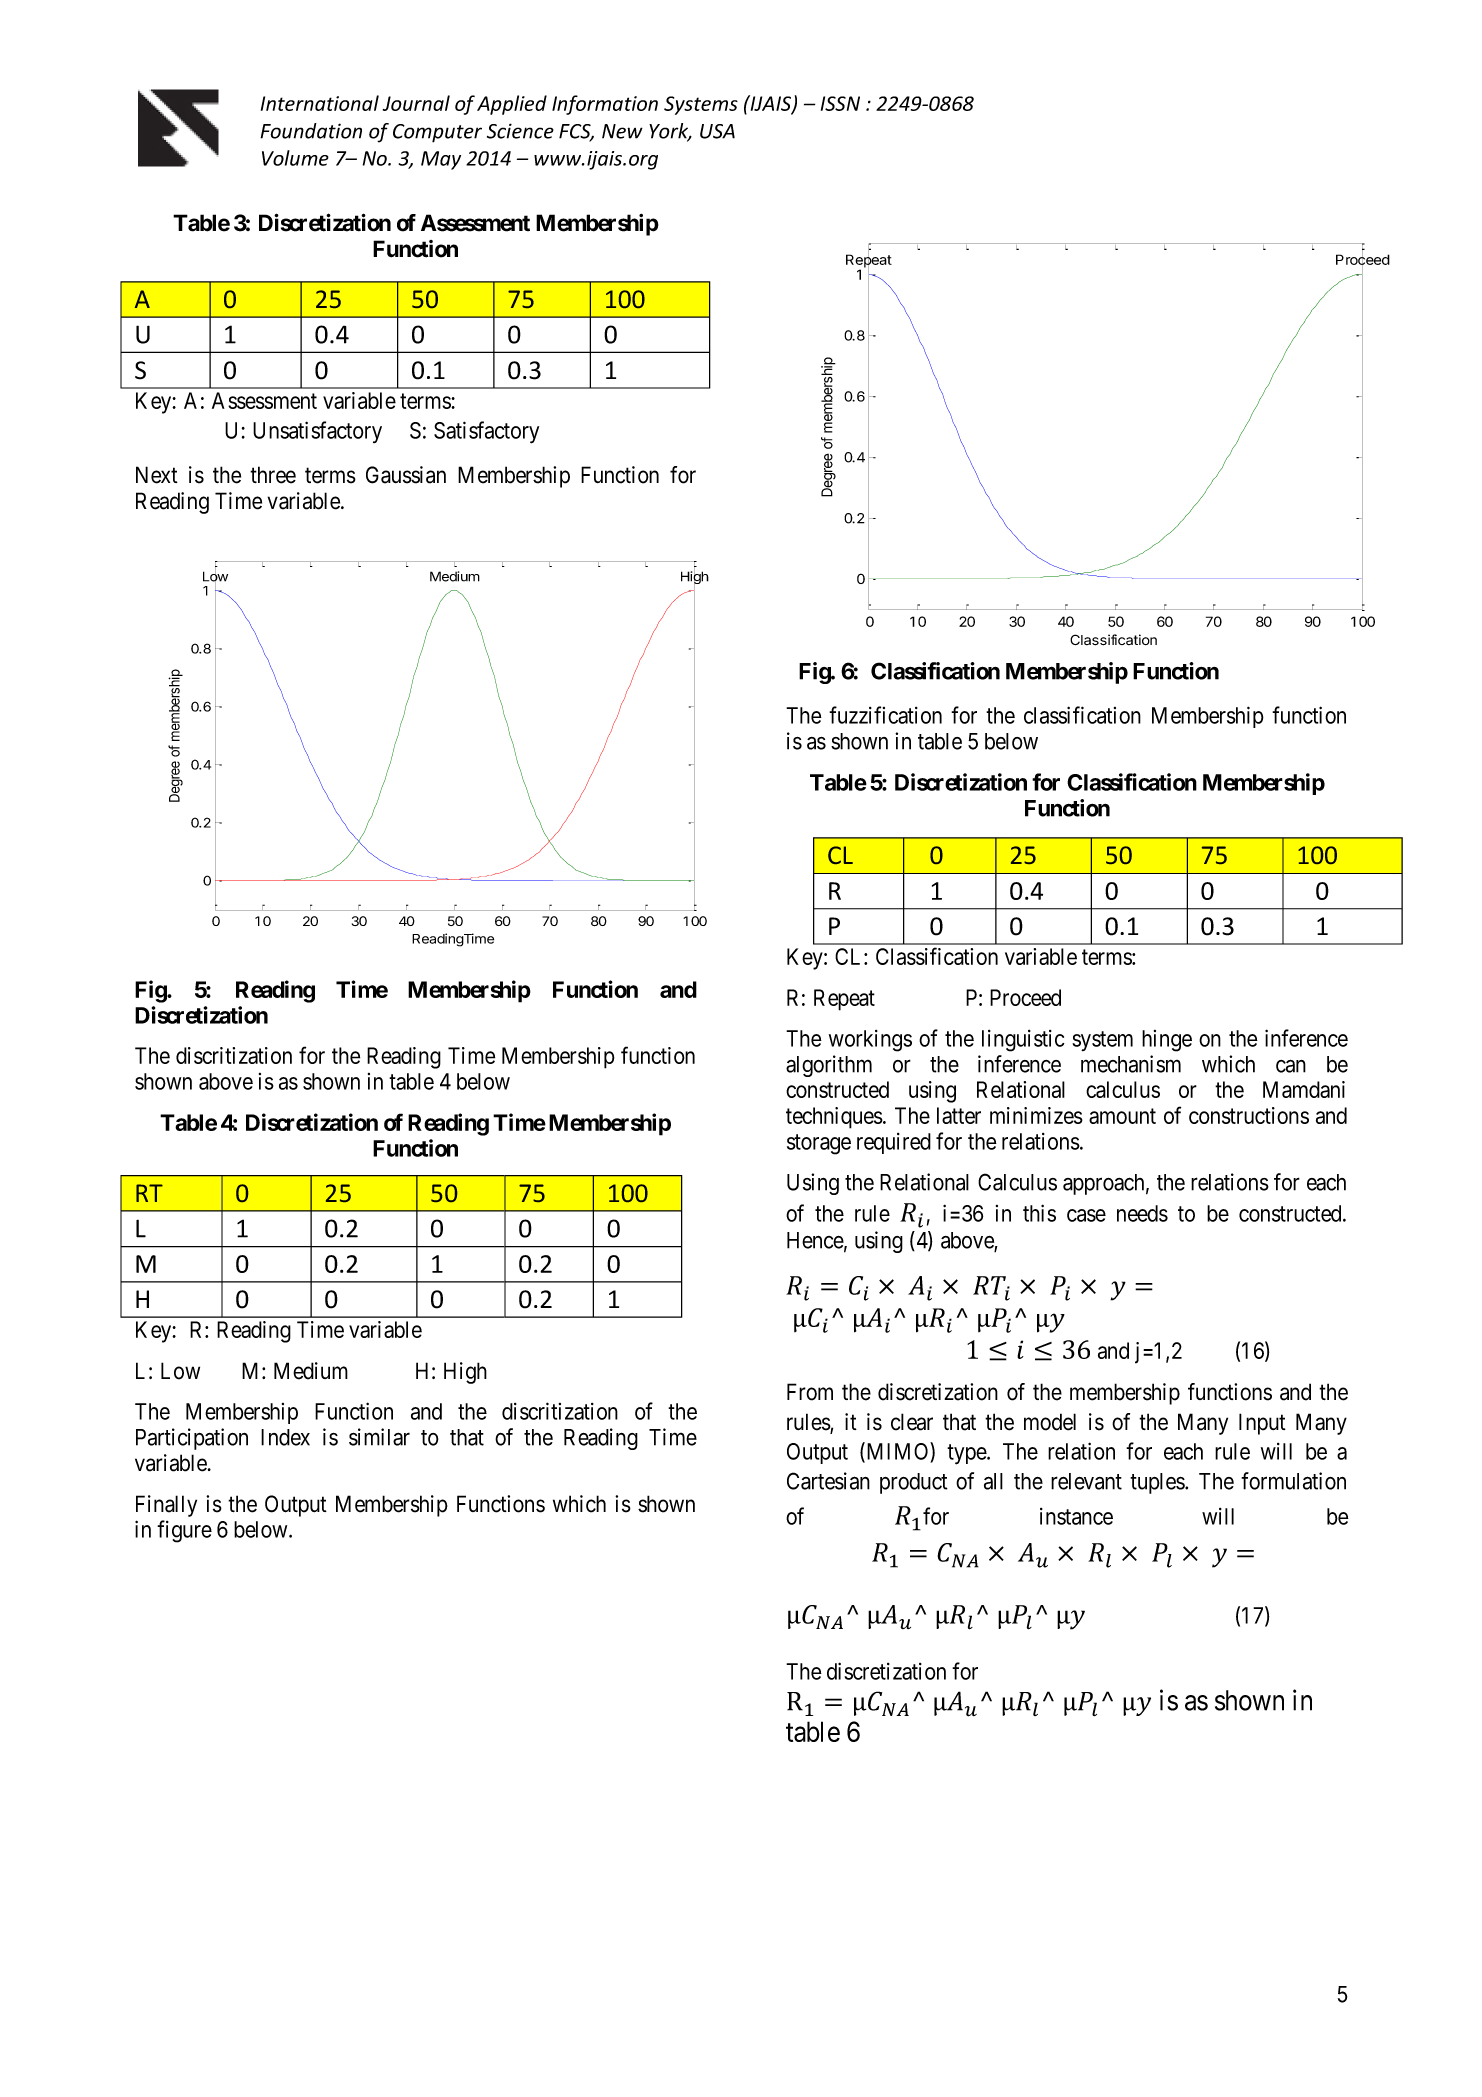 The width and height of the image is (1482, 2097). I want to click on Volume, so click(295, 158).
